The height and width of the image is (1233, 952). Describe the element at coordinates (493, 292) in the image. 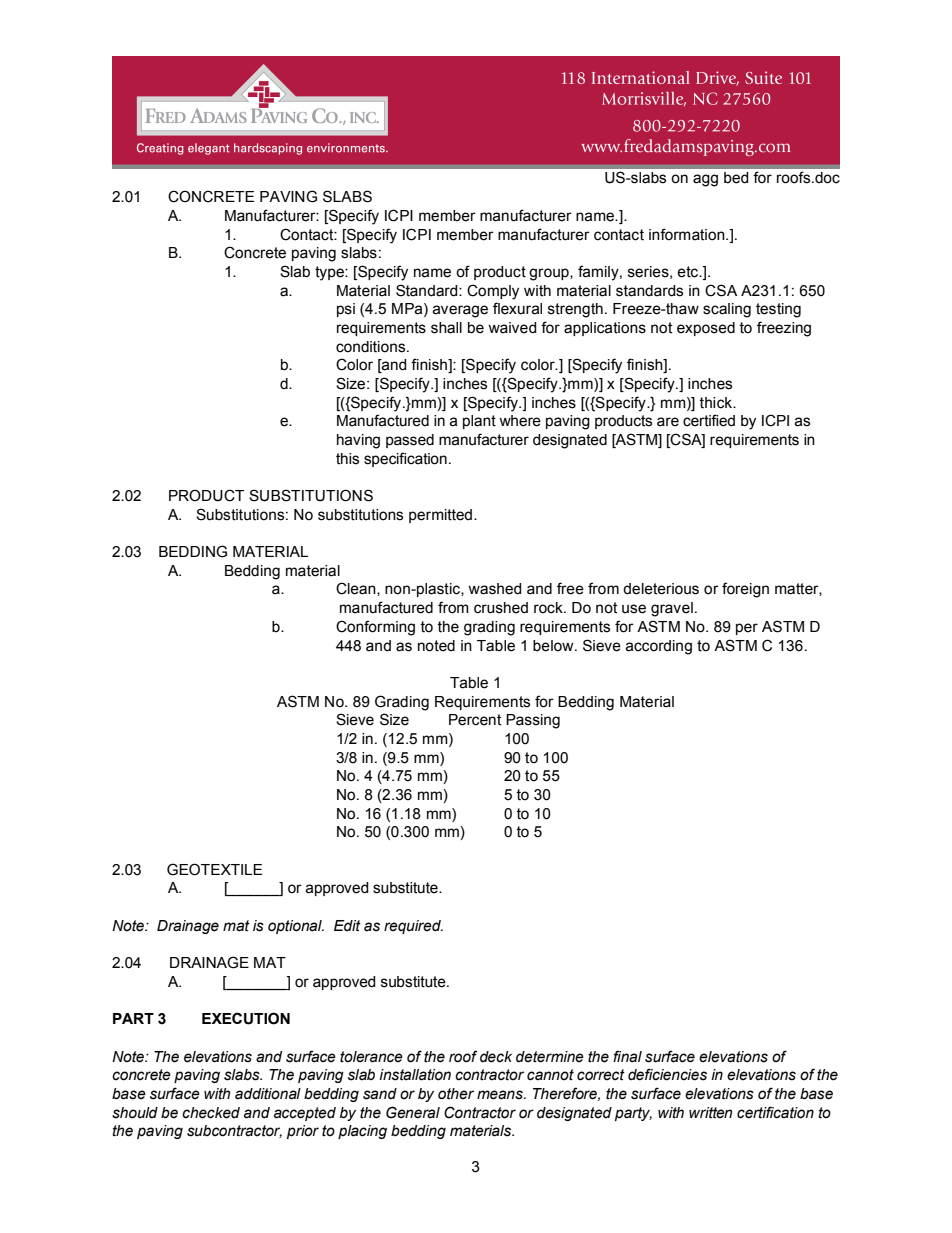

I see `Comply` at that location.
